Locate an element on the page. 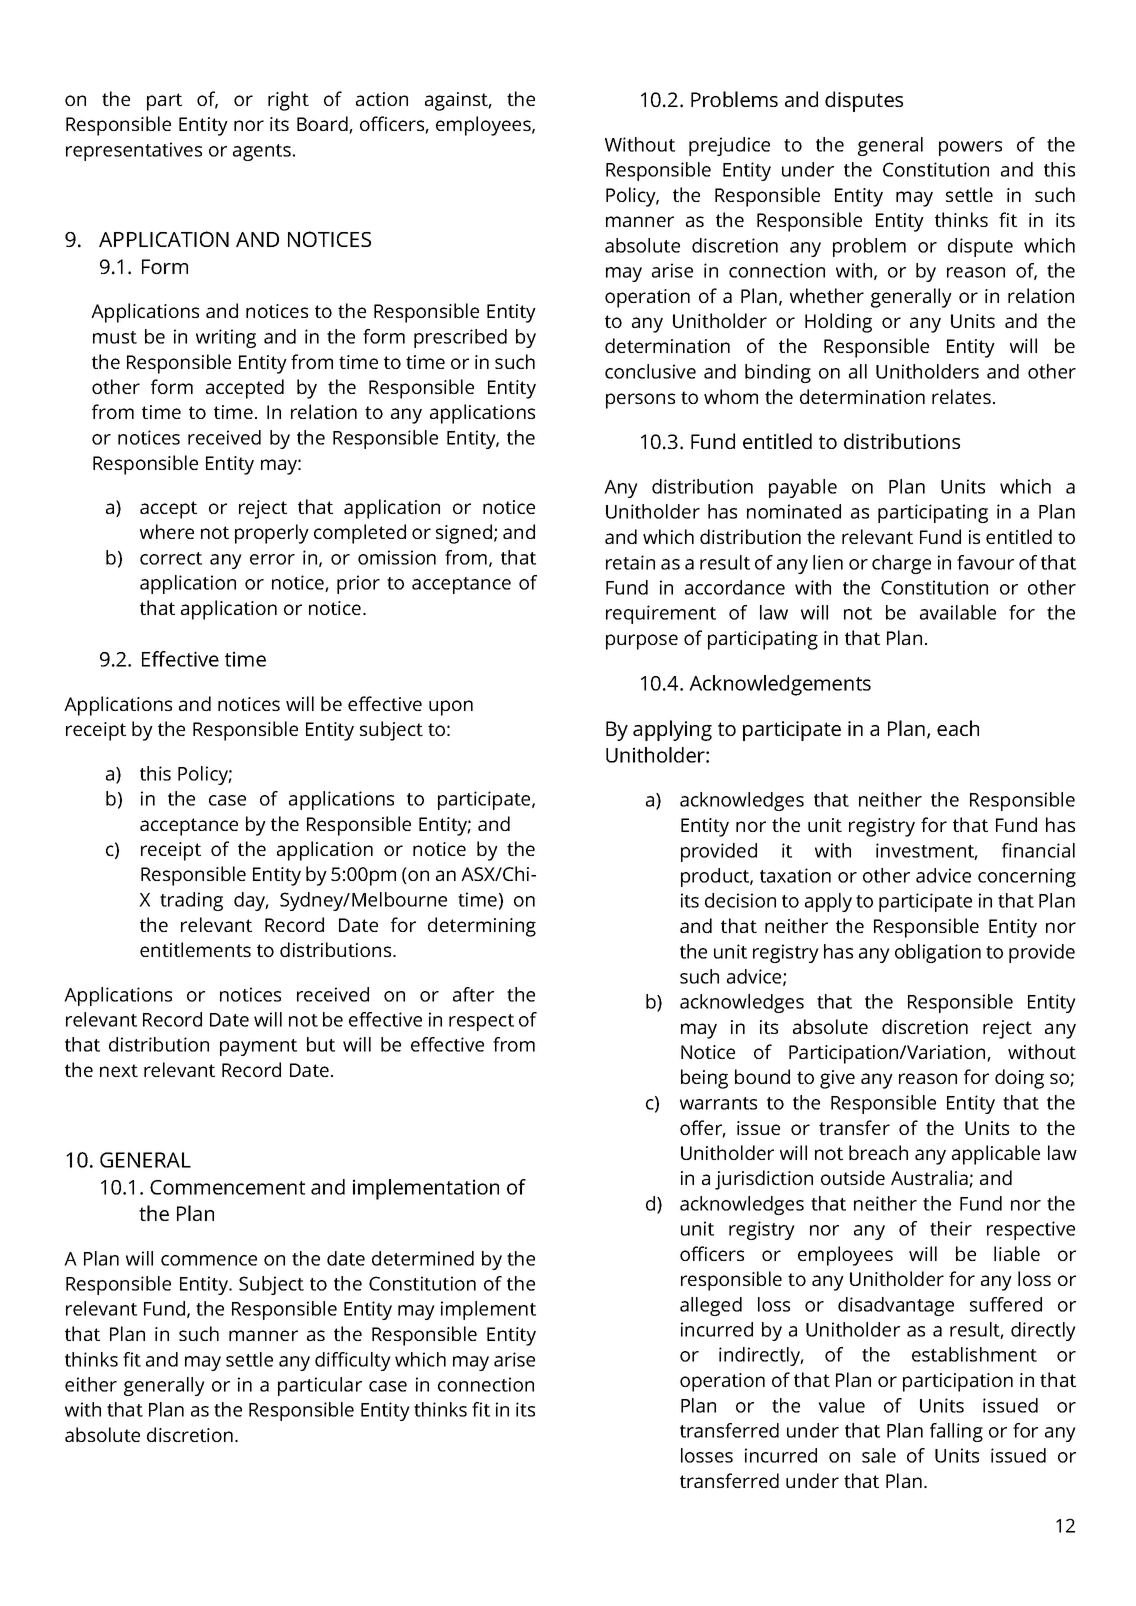 This page has height=1606, width=1136. powers is located at coordinates (970, 148).
